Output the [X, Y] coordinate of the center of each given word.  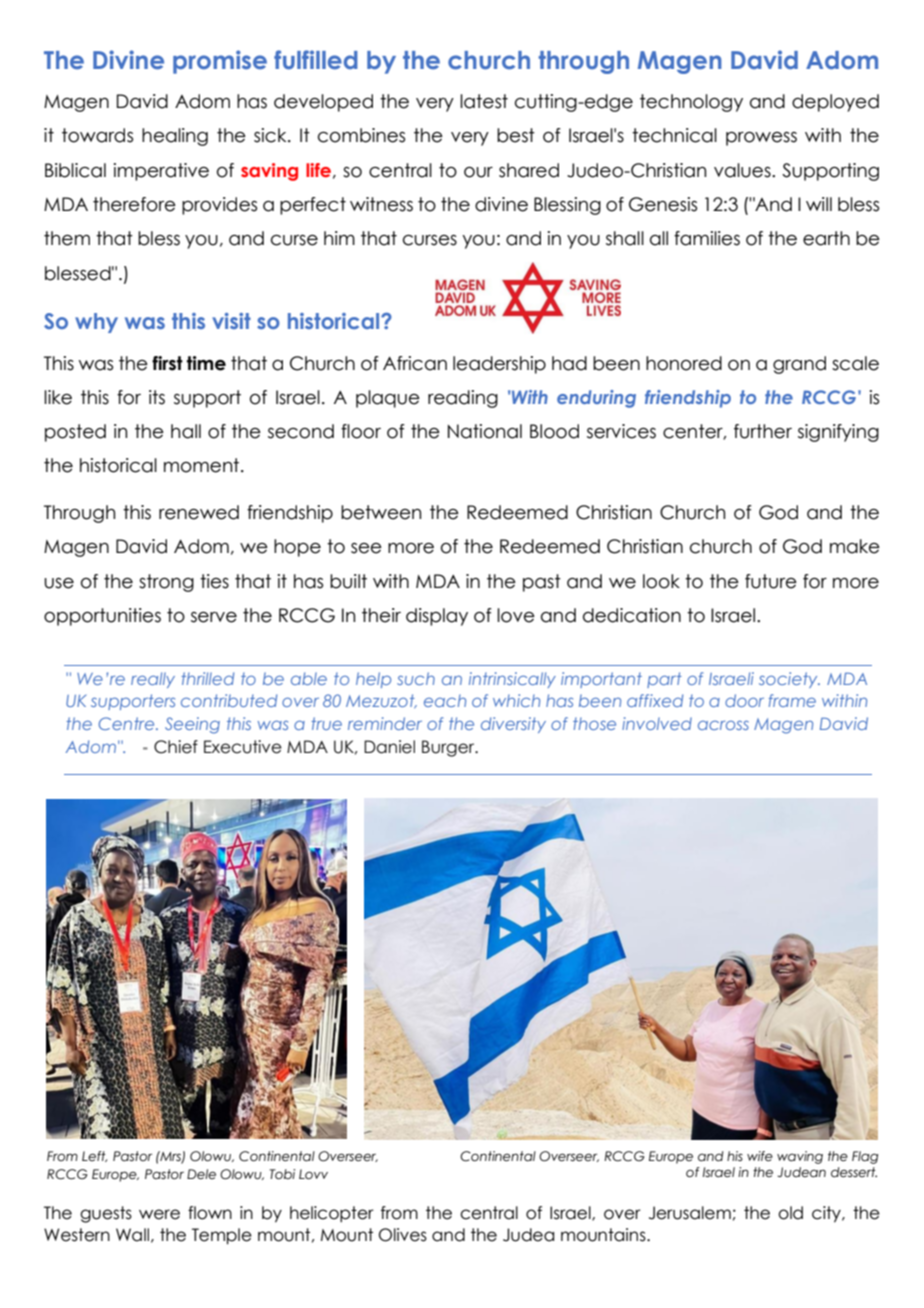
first [167, 363]
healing [175, 137]
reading [463, 399]
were [159, 1214]
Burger [449, 748]
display [437, 617]
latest [484, 101]
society [789, 680]
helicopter [332, 1214]
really [153, 680]
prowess [761, 139]
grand [799, 365]
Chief [176, 747]
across [723, 725]
